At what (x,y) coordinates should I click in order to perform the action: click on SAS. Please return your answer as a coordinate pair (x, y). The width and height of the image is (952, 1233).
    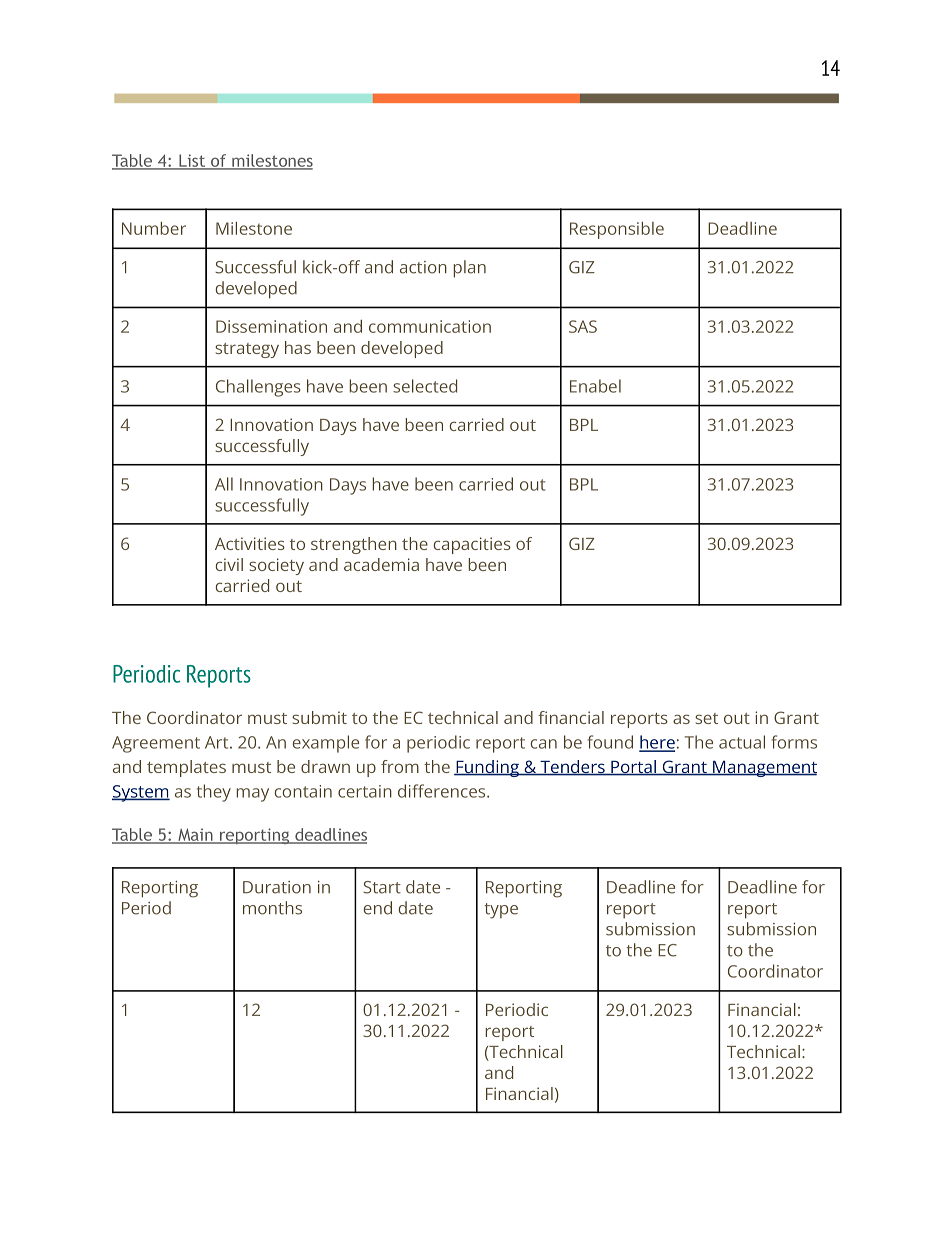
    Looking at the image, I should click on (583, 326).
